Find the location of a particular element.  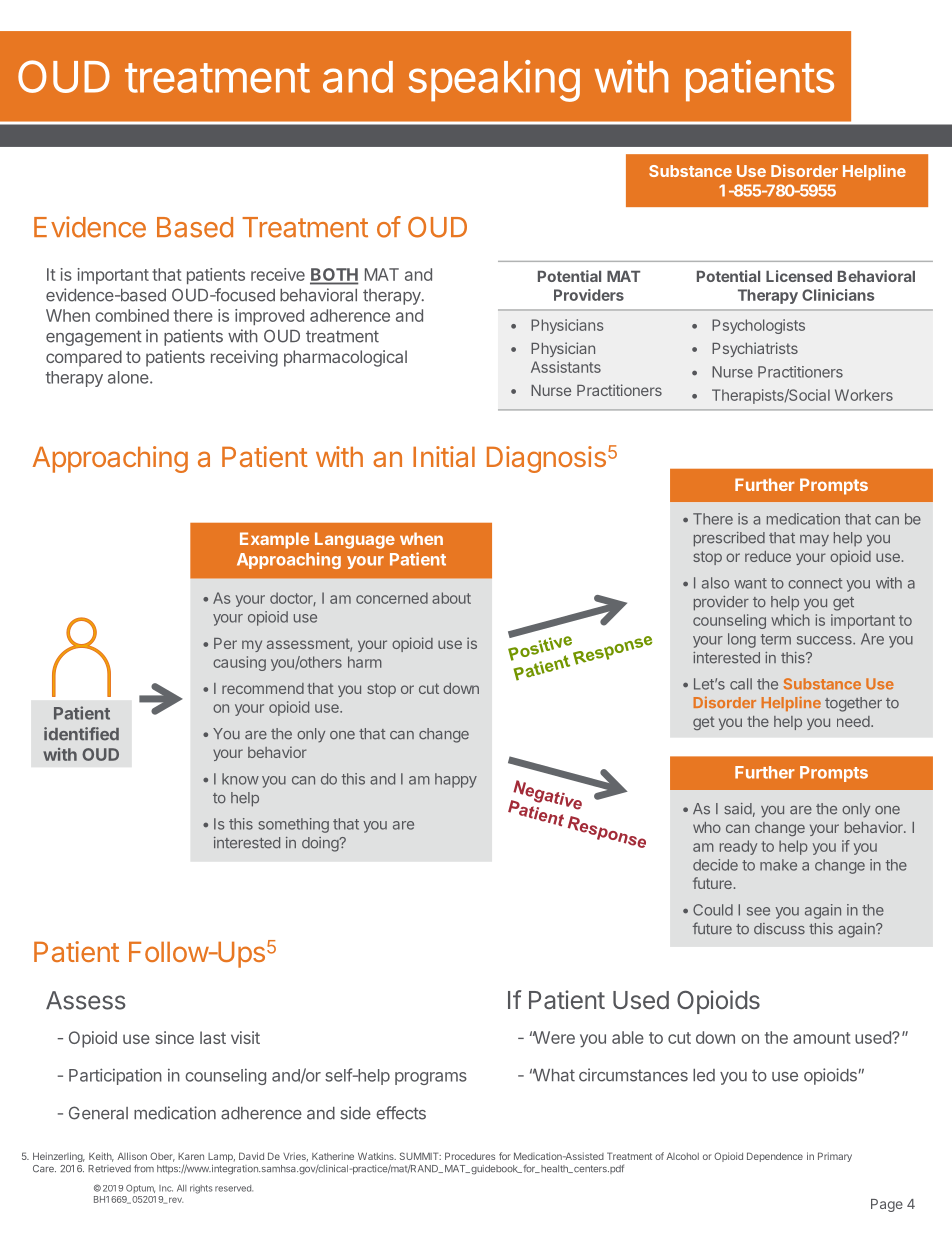

identified is located at coordinates (81, 734).
